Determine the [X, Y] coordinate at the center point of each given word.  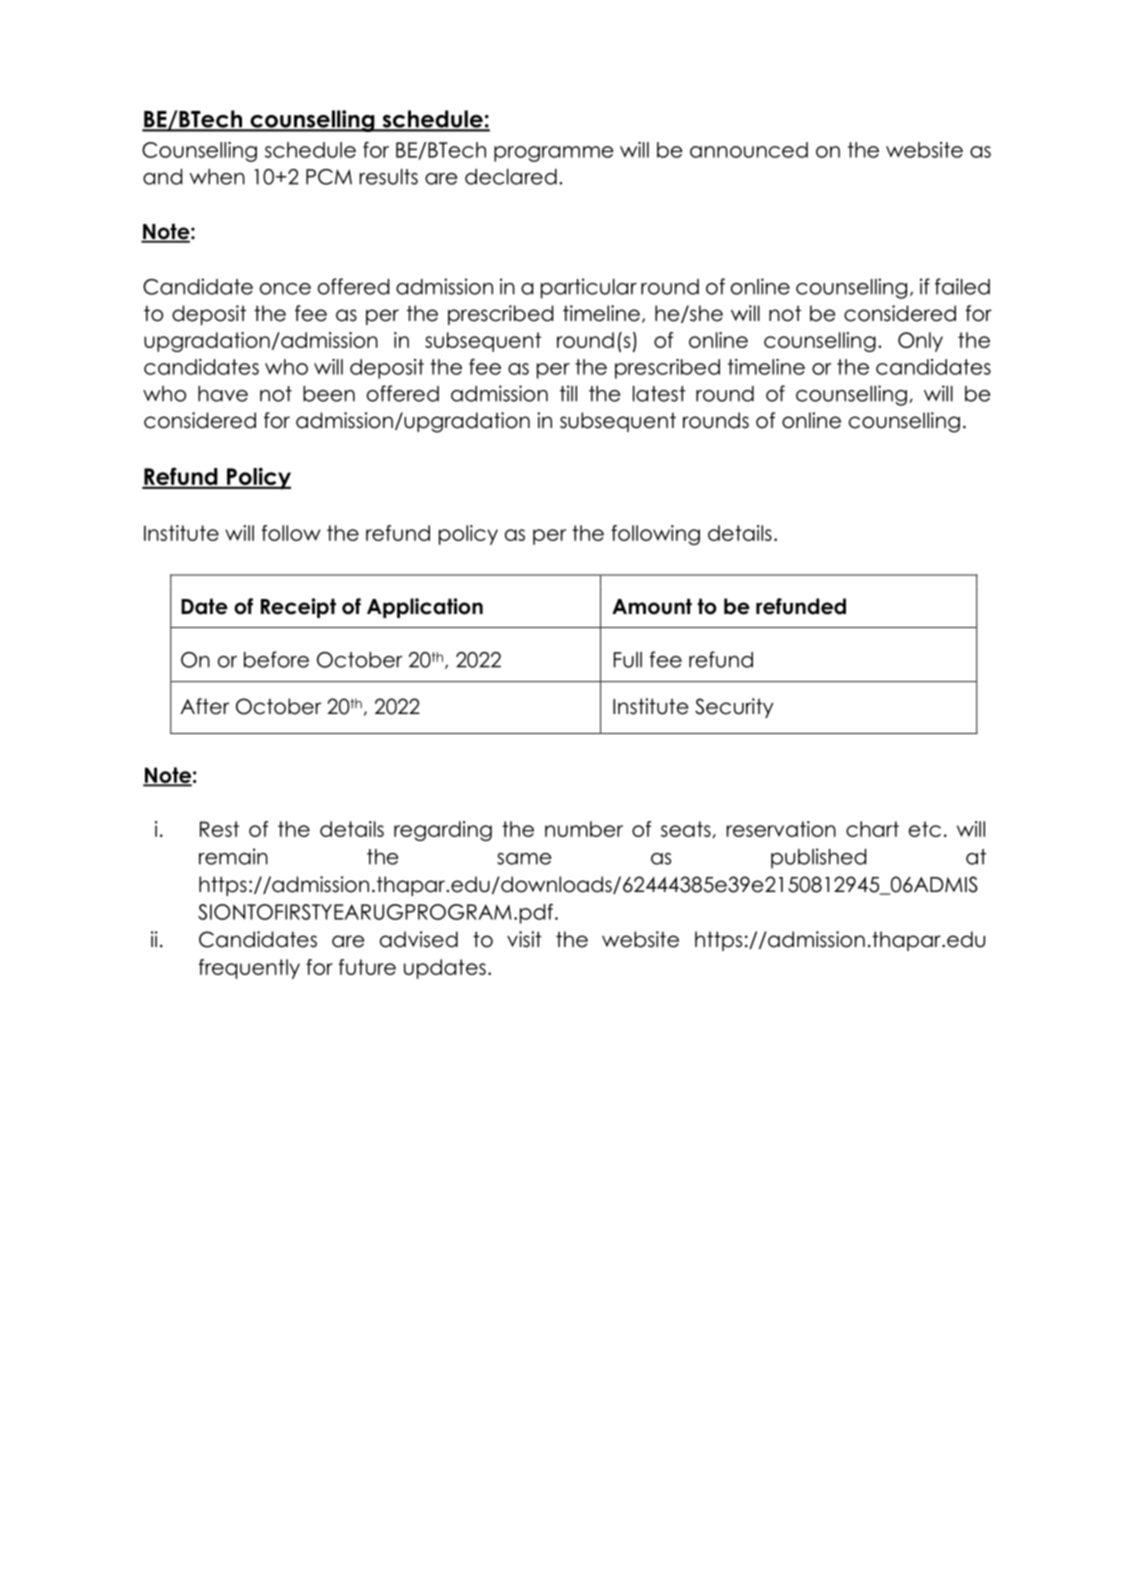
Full [628, 660]
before [276, 659]
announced [749, 150]
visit [524, 939]
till [568, 393]
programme [554, 154]
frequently [249, 969]
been [329, 394]
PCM [329, 177]
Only [920, 342]
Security [734, 708]
